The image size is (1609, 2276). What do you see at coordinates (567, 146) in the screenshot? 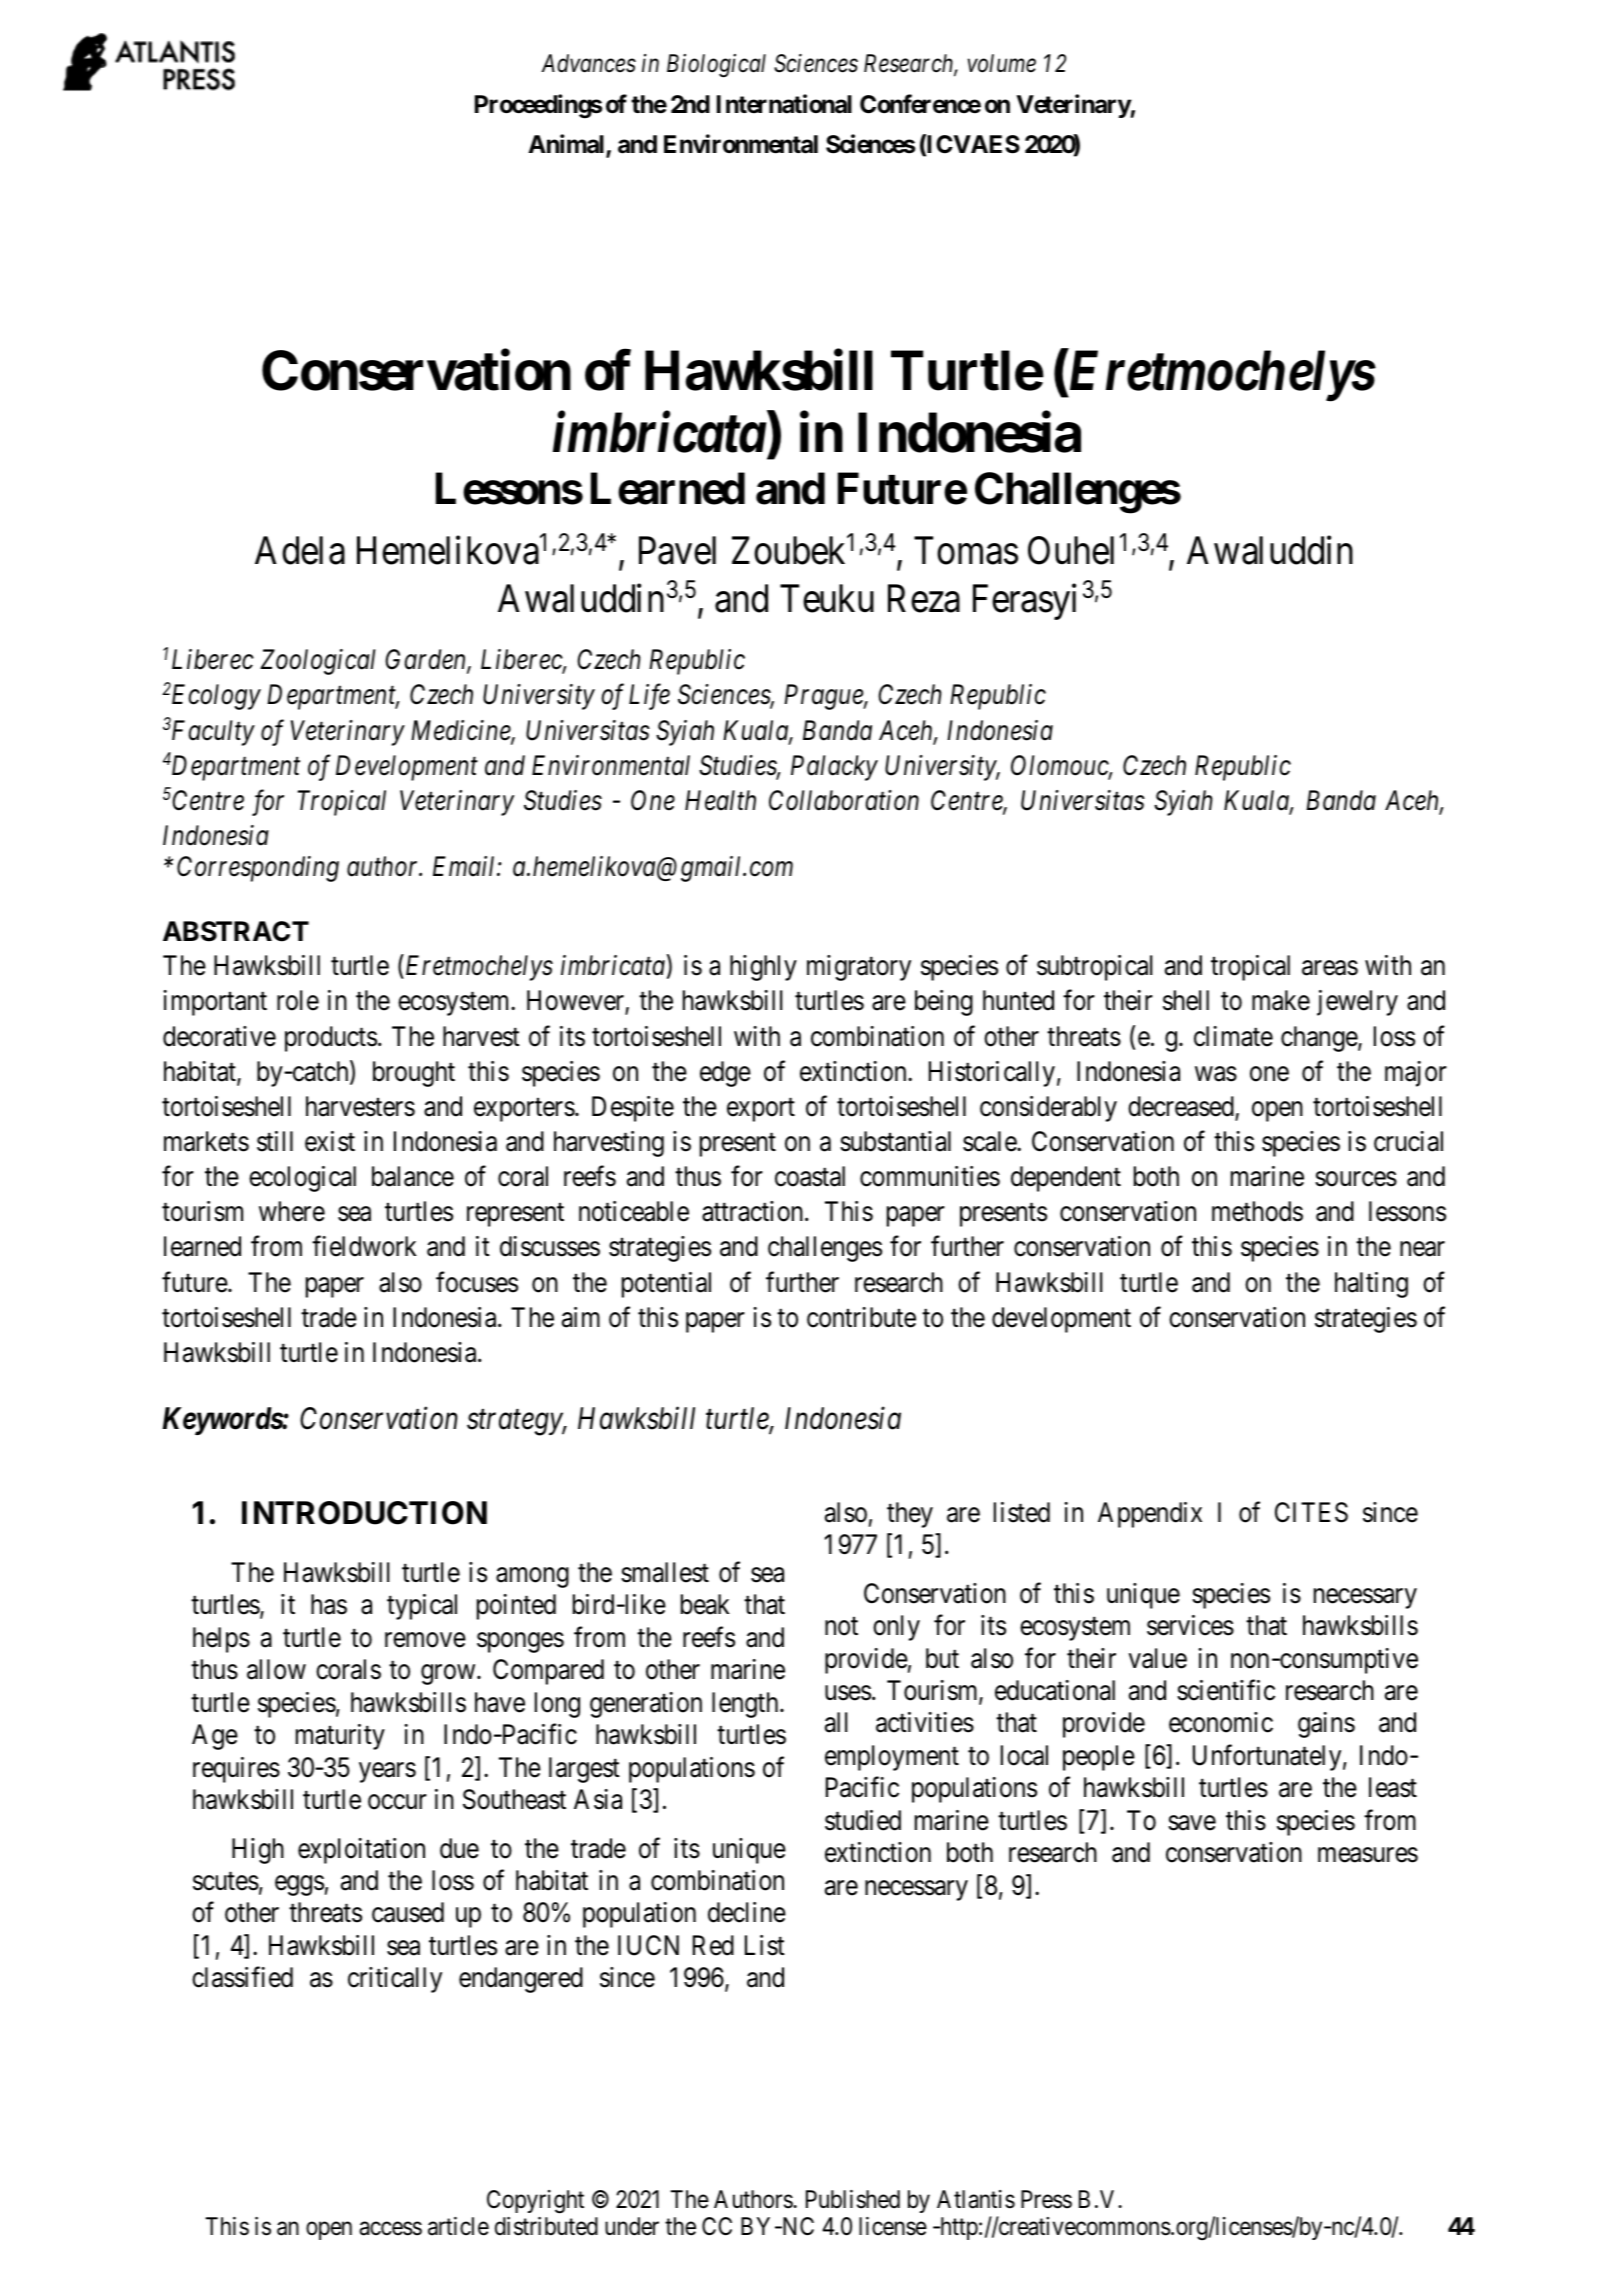
I see `Animal` at bounding box center [567, 146].
